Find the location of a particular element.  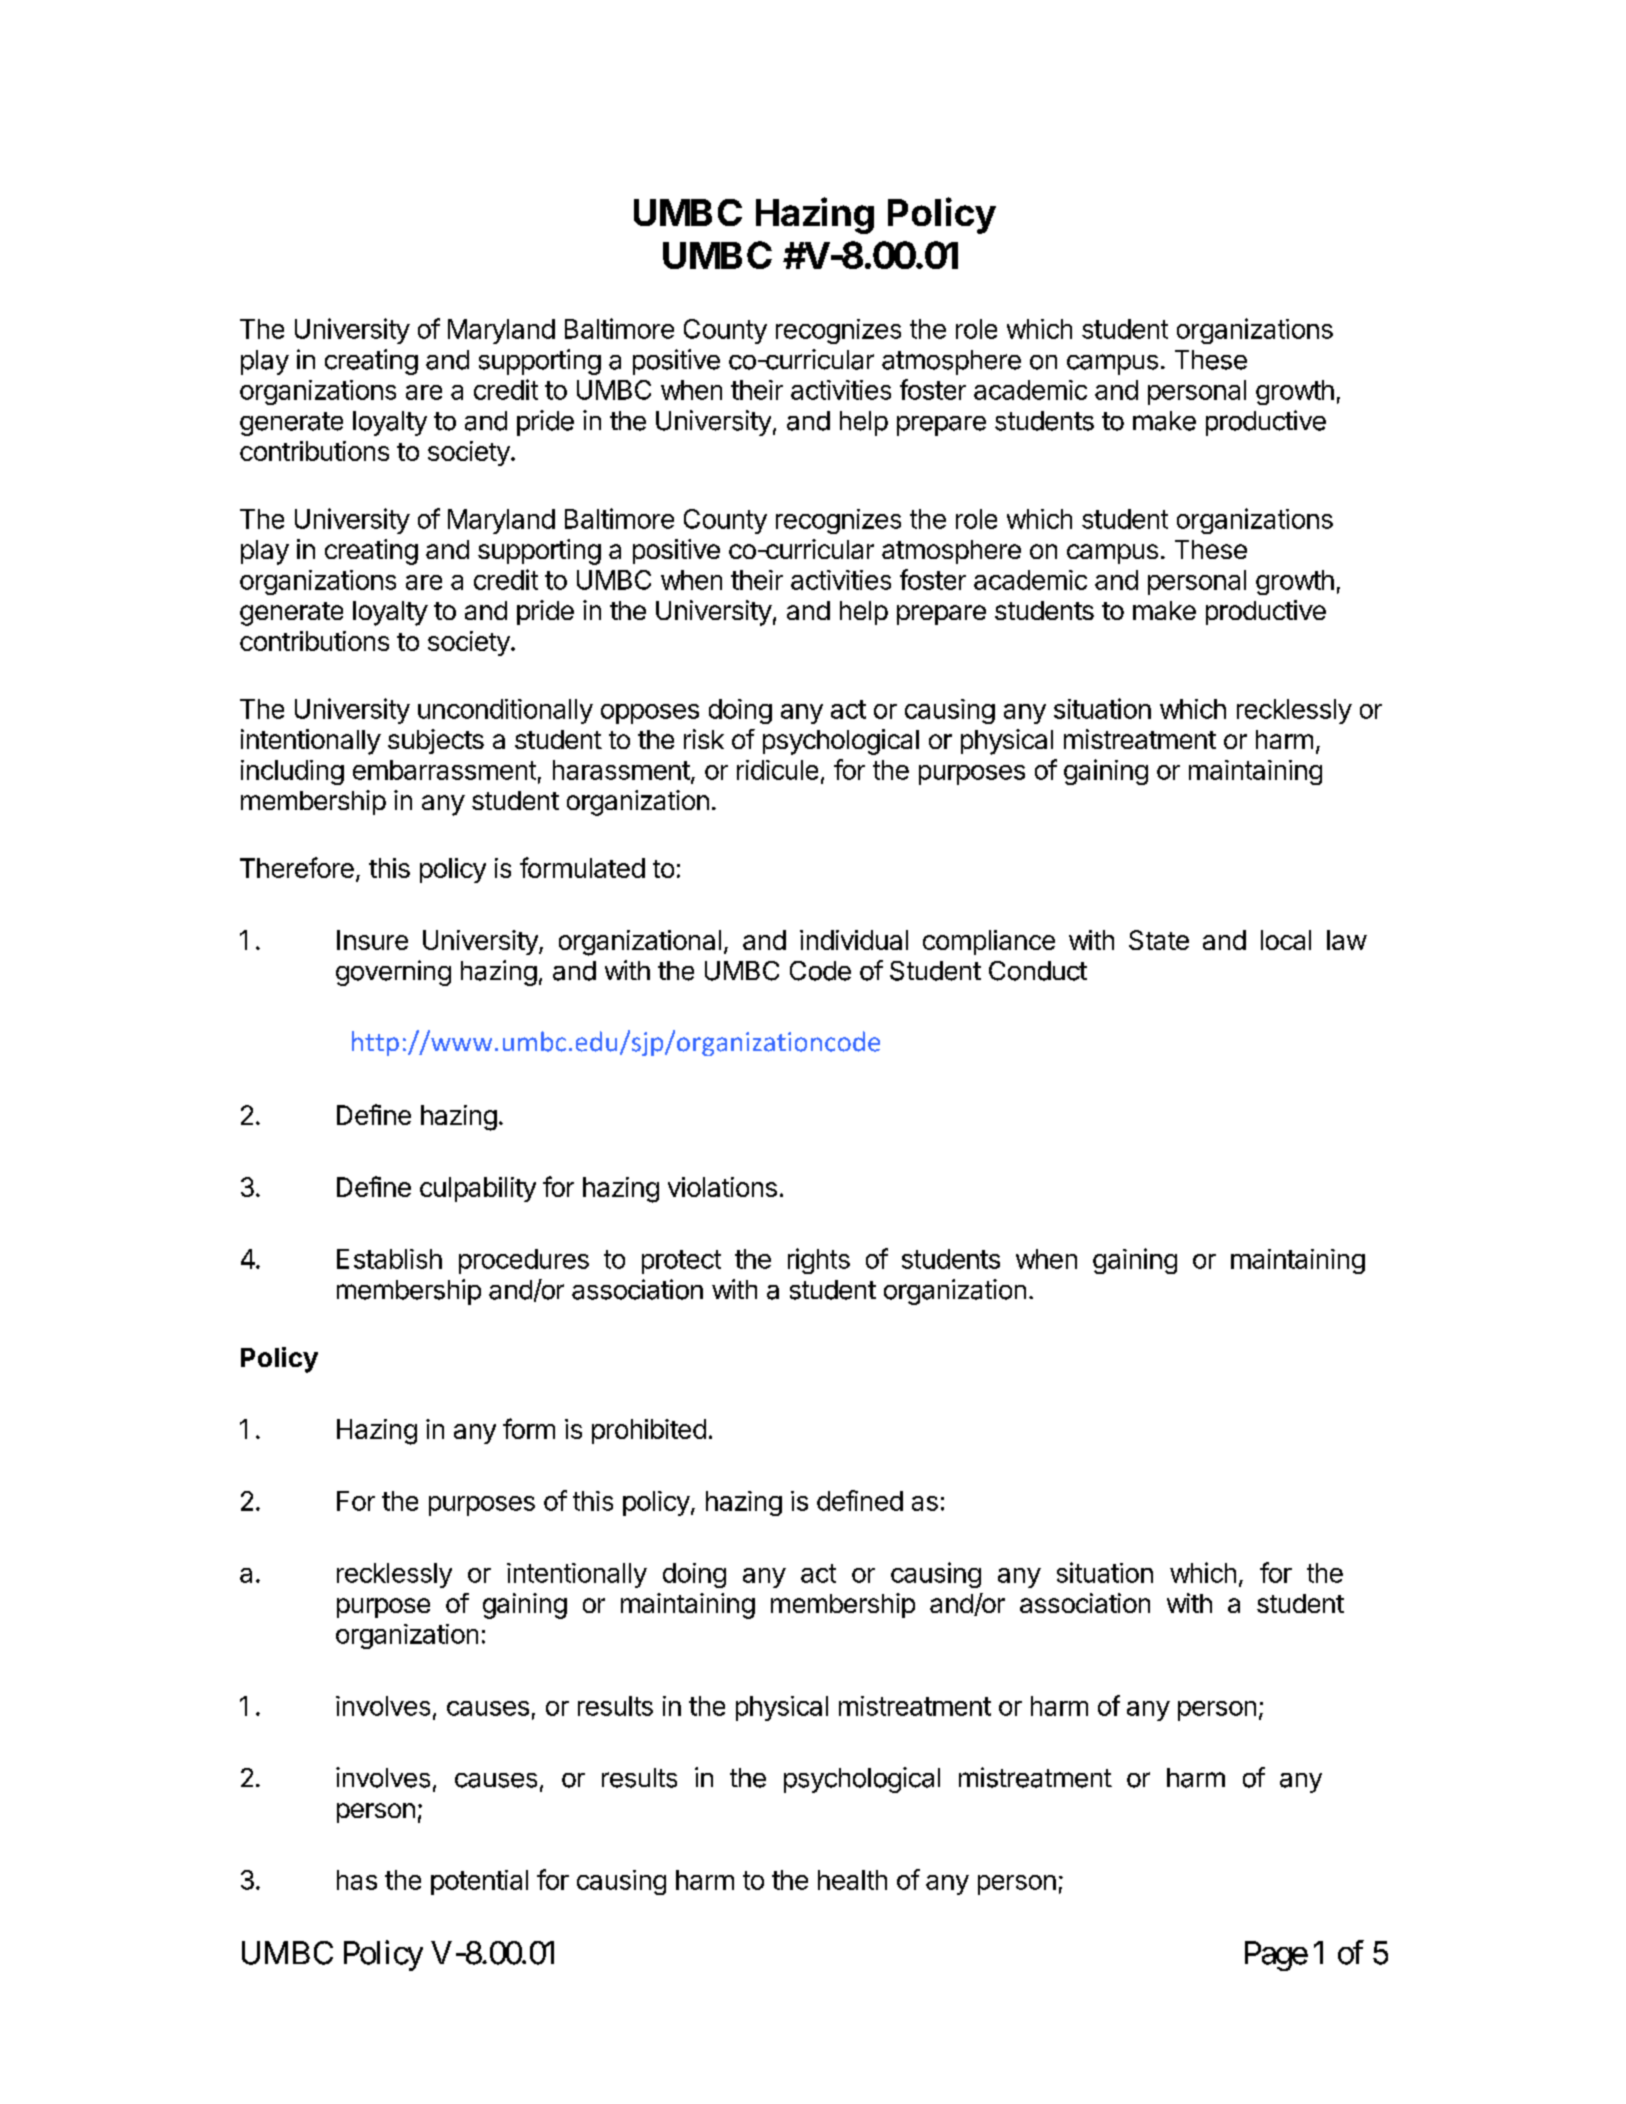

potential is located at coordinates (479, 1882).
